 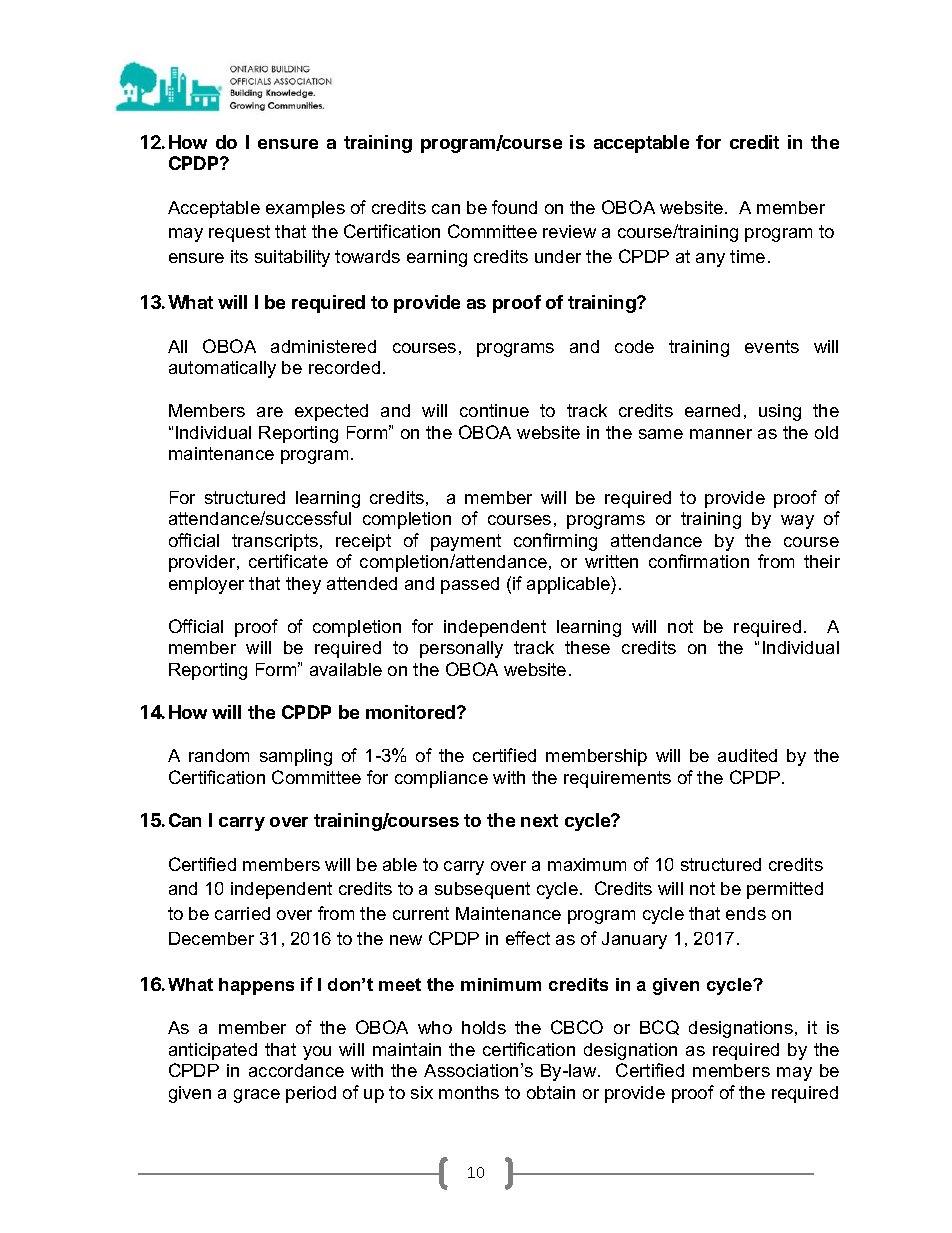 I want to click on suitability, so click(x=292, y=258).
